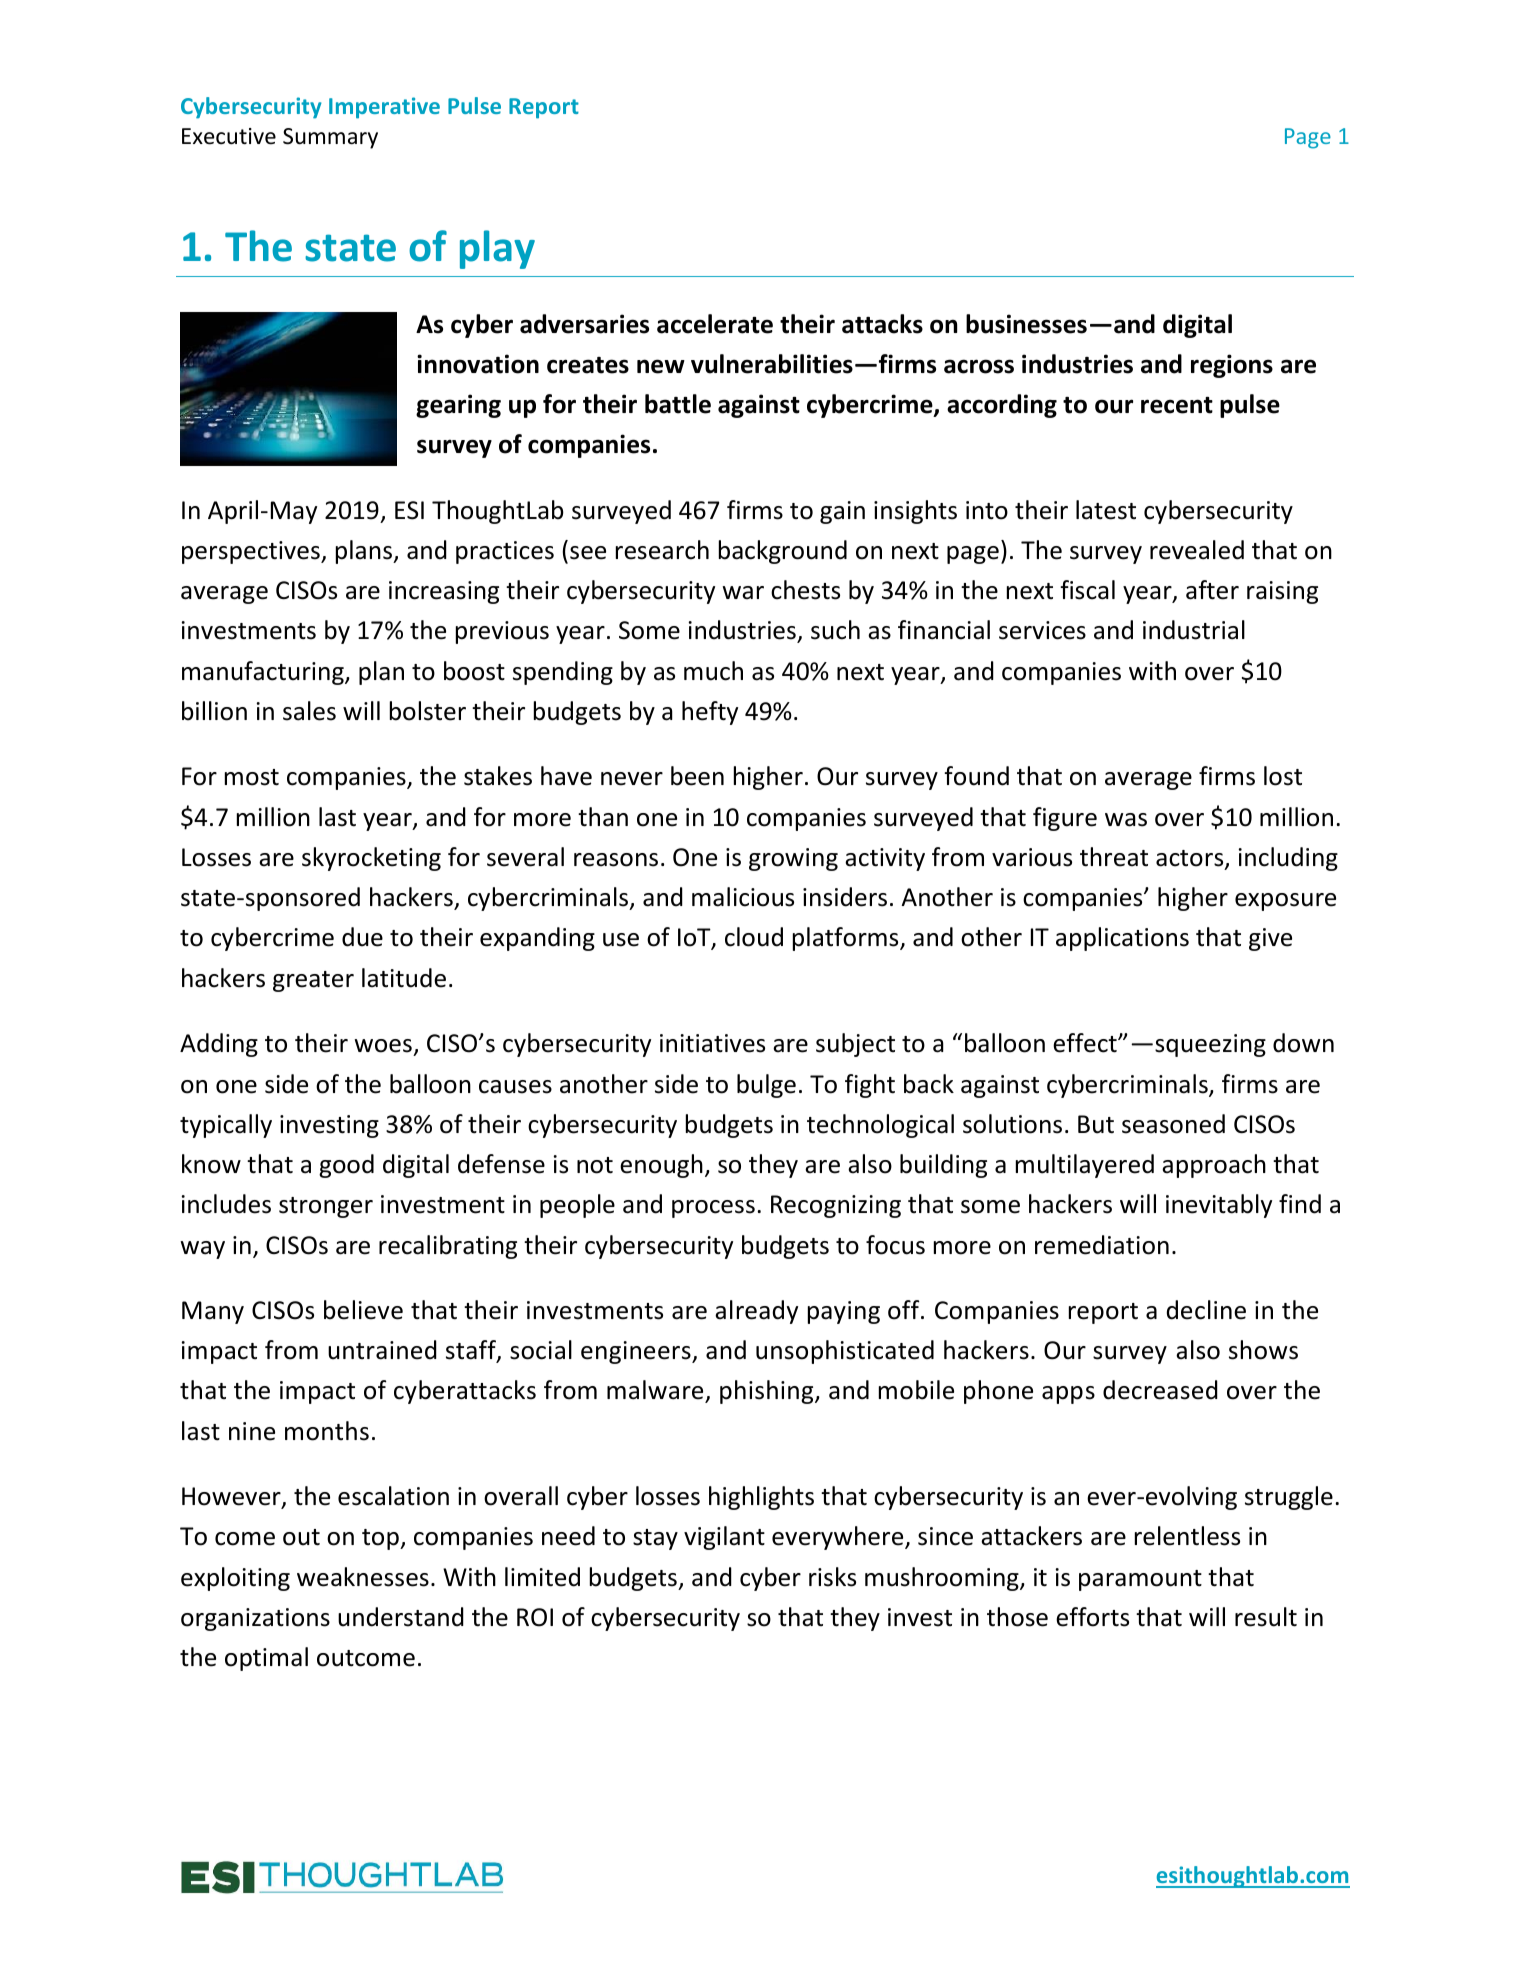  What do you see at coordinates (1140, 1580) in the image?
I see `paramount` at bounding box center [1140, 1580].
